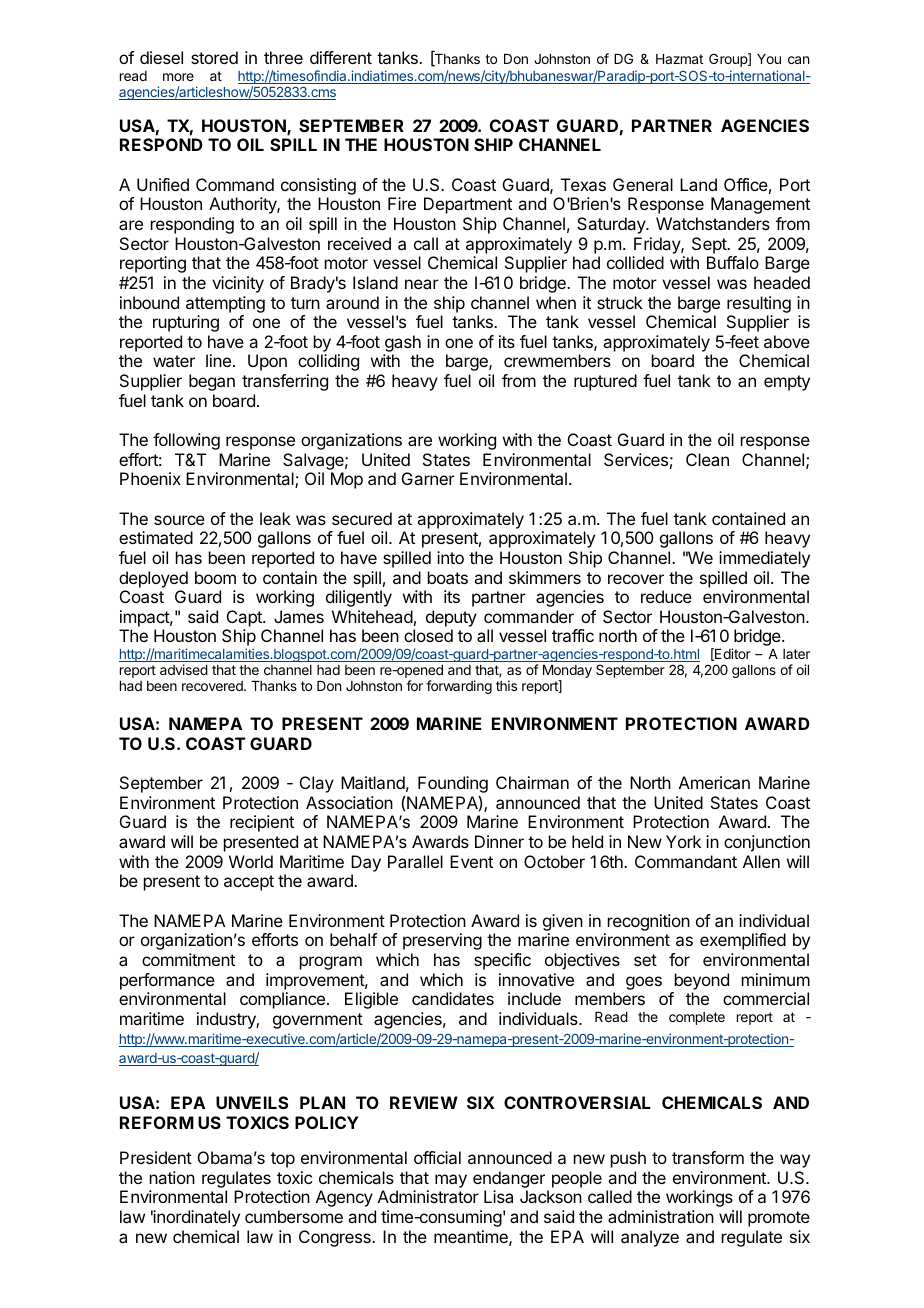 The image size is (924, 1308). Describe the element at coordinates (679, 59) in the screenshot. I see `Hazmat` at that location.
